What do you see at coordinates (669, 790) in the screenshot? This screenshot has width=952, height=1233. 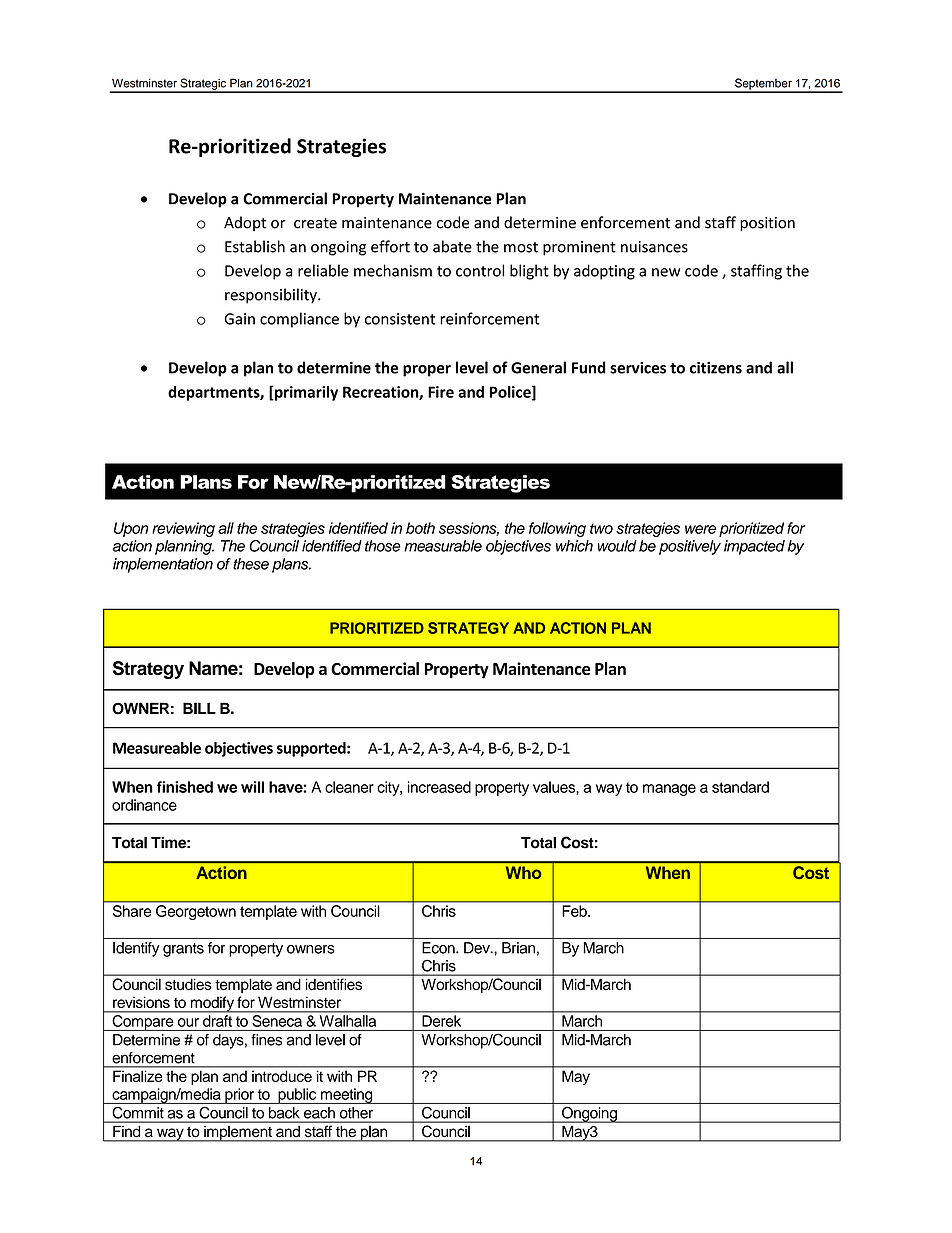 I see `manage` at bounding box center [669, 790].
